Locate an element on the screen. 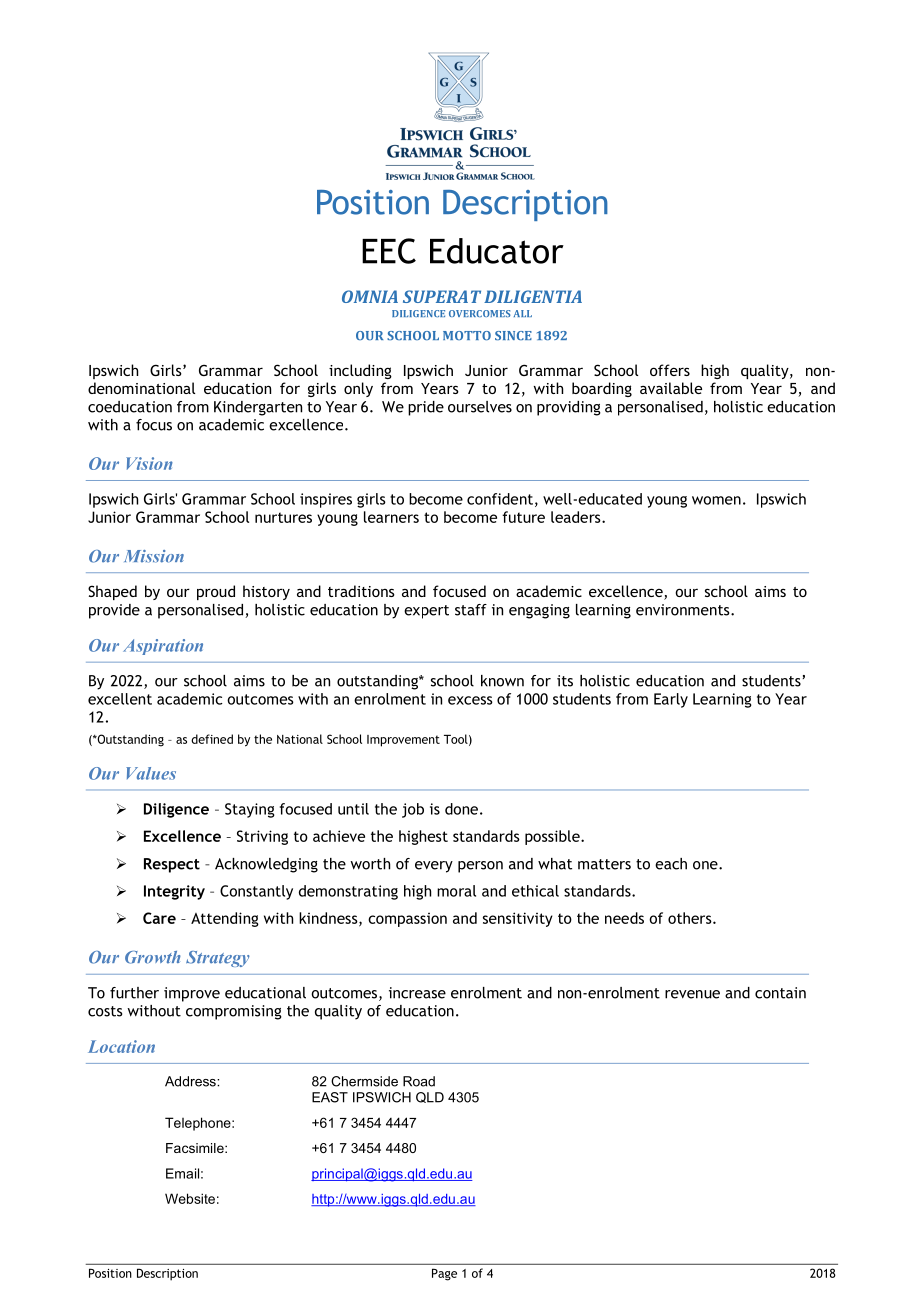 The image size is (924, 1308). offers is located at coordinates (670, 370).
